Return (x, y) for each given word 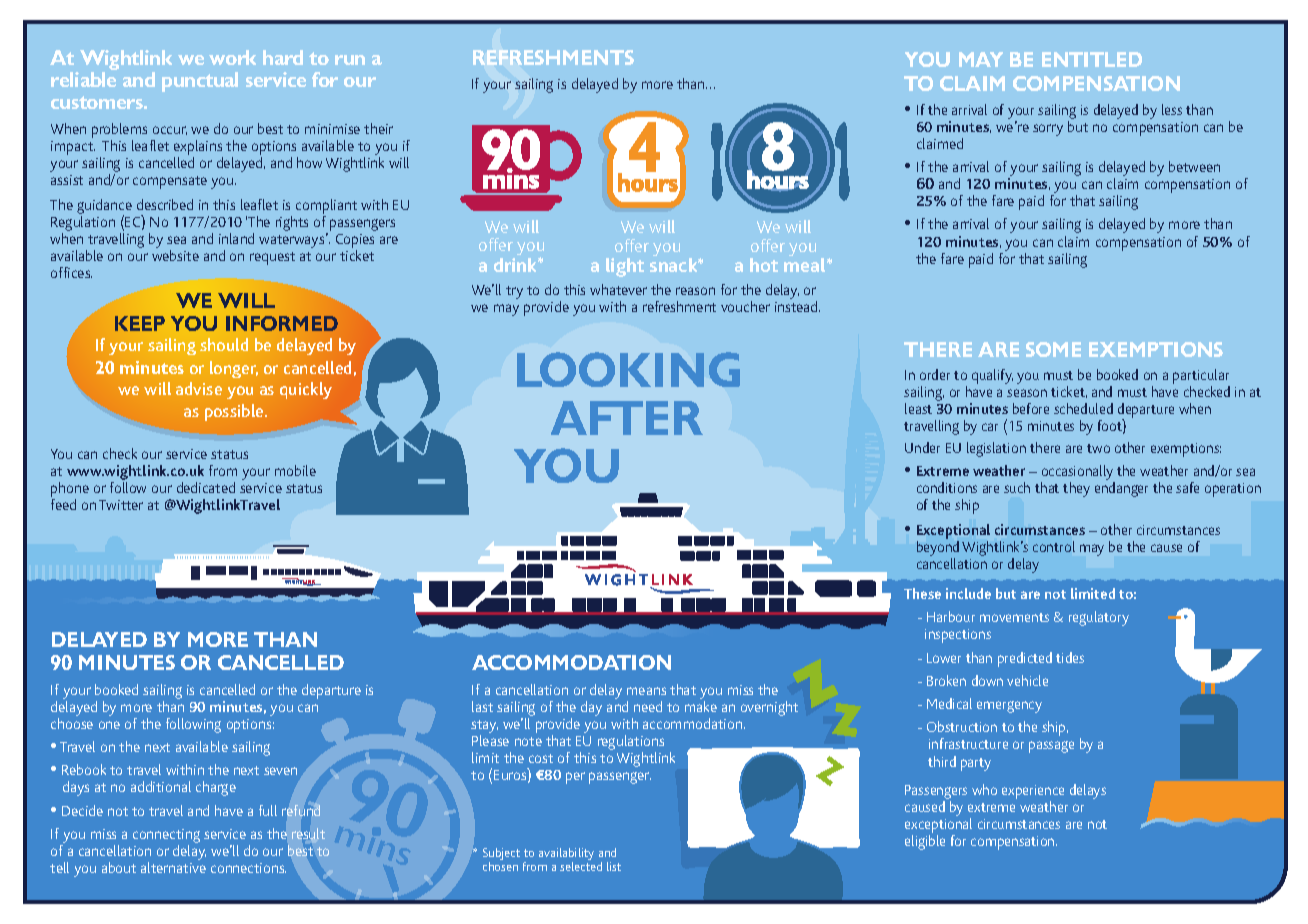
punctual (200, 82)
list (614, 866)
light (625, 267)
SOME (1053, 349)
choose (72, 723)
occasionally (1078, 474)
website (175, 255)
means (646, 691)
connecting (166, 837)
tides (1070, 657)
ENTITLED (1092, 59)
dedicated (206, 487)
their (378, 128)
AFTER (627, 418)
